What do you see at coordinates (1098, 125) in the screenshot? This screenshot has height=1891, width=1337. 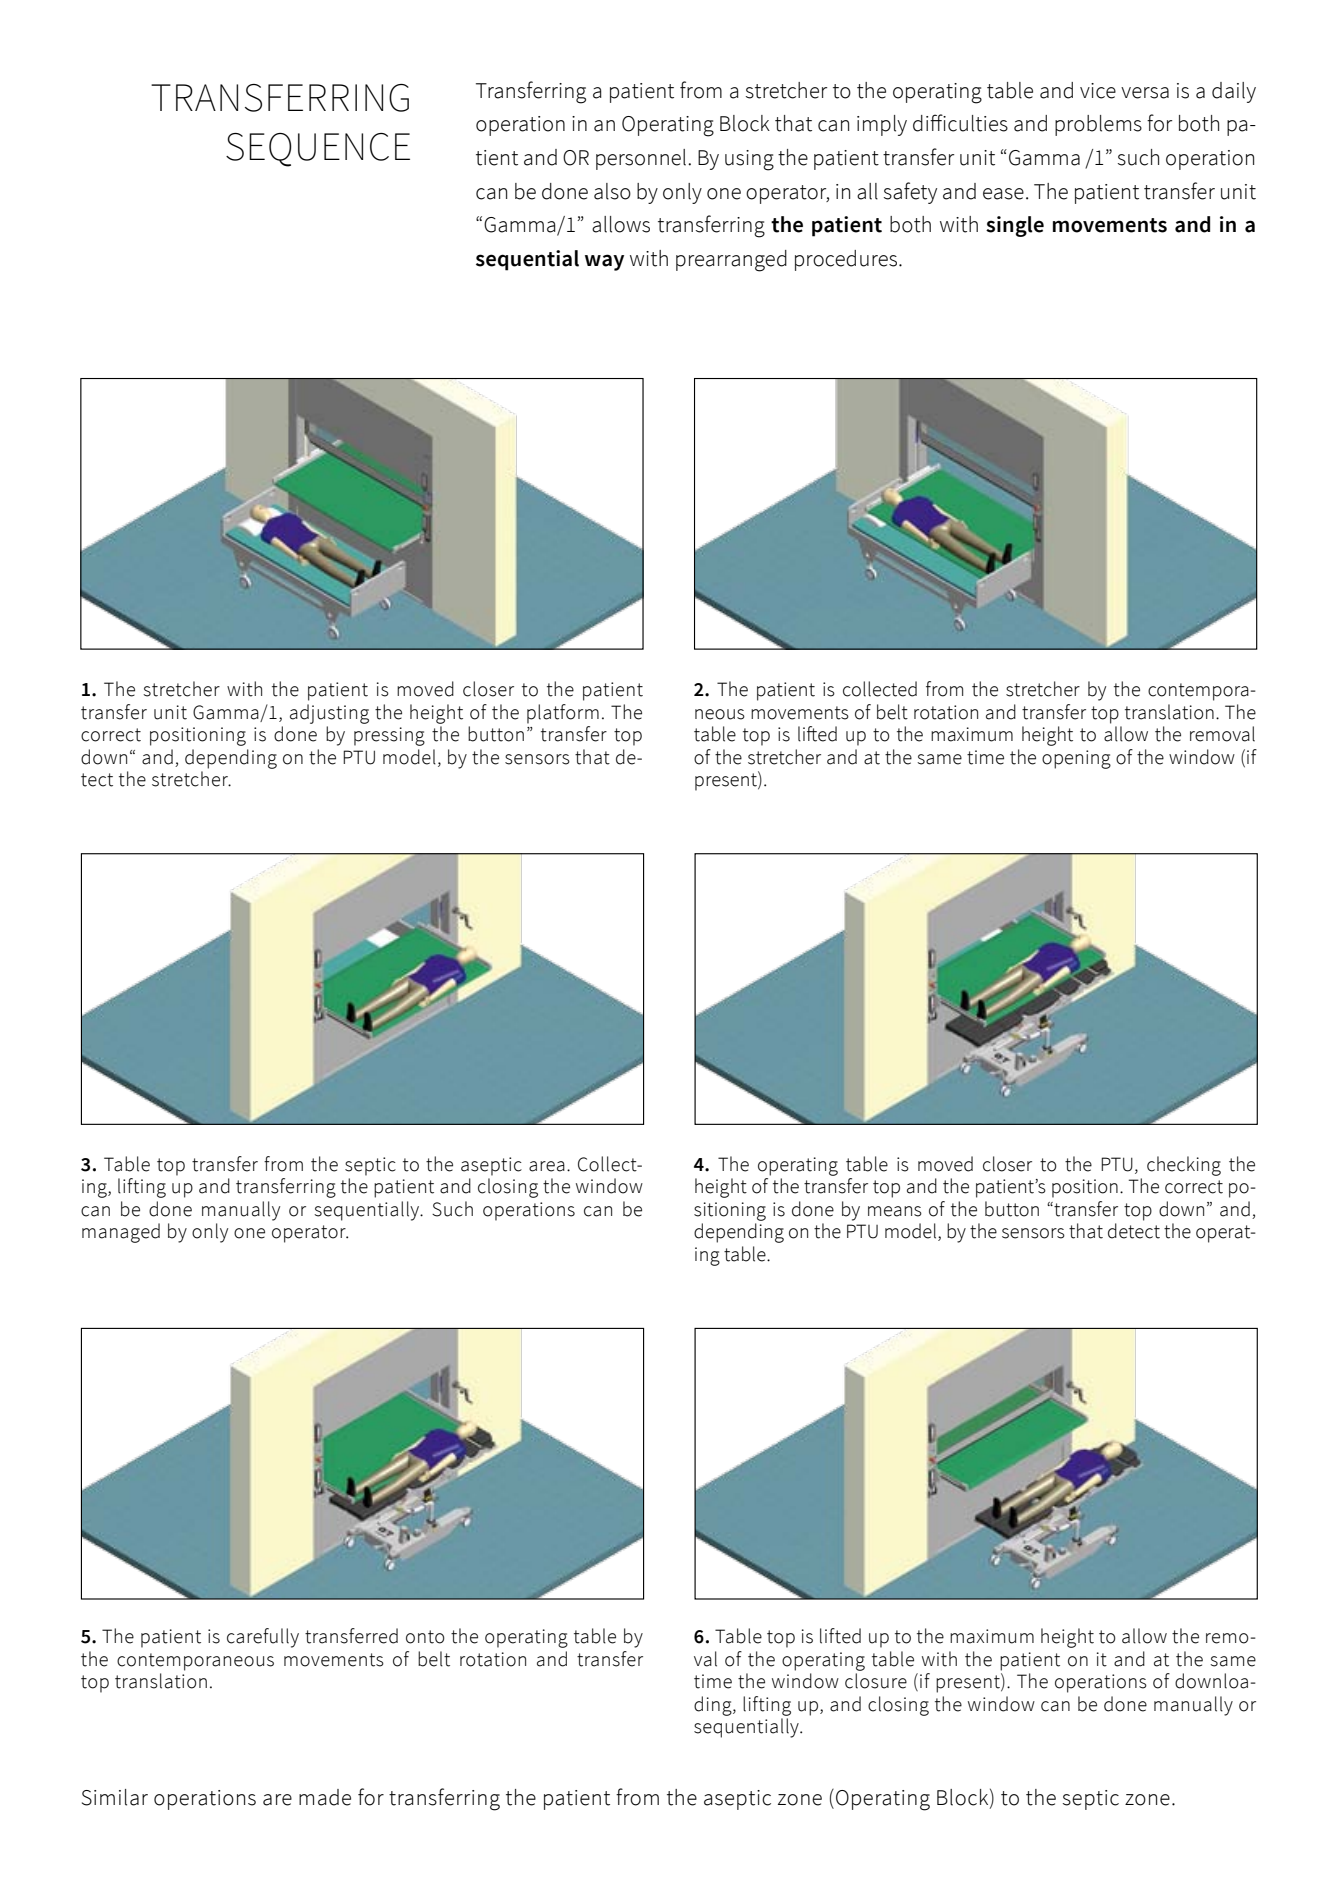 I see `problems` at bounding box center [1098, 125].
